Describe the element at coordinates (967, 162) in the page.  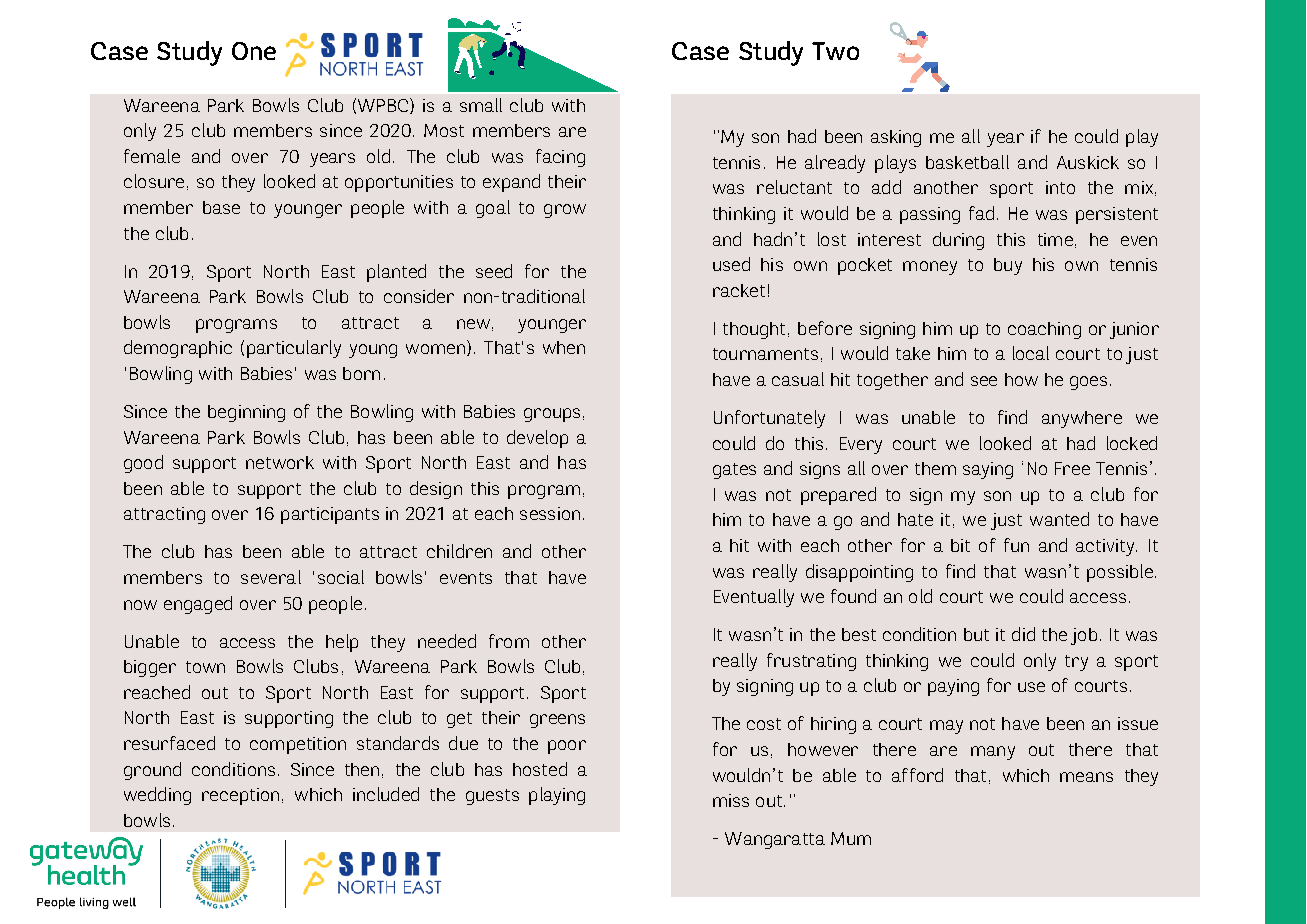
I see `basketball` at that location.
